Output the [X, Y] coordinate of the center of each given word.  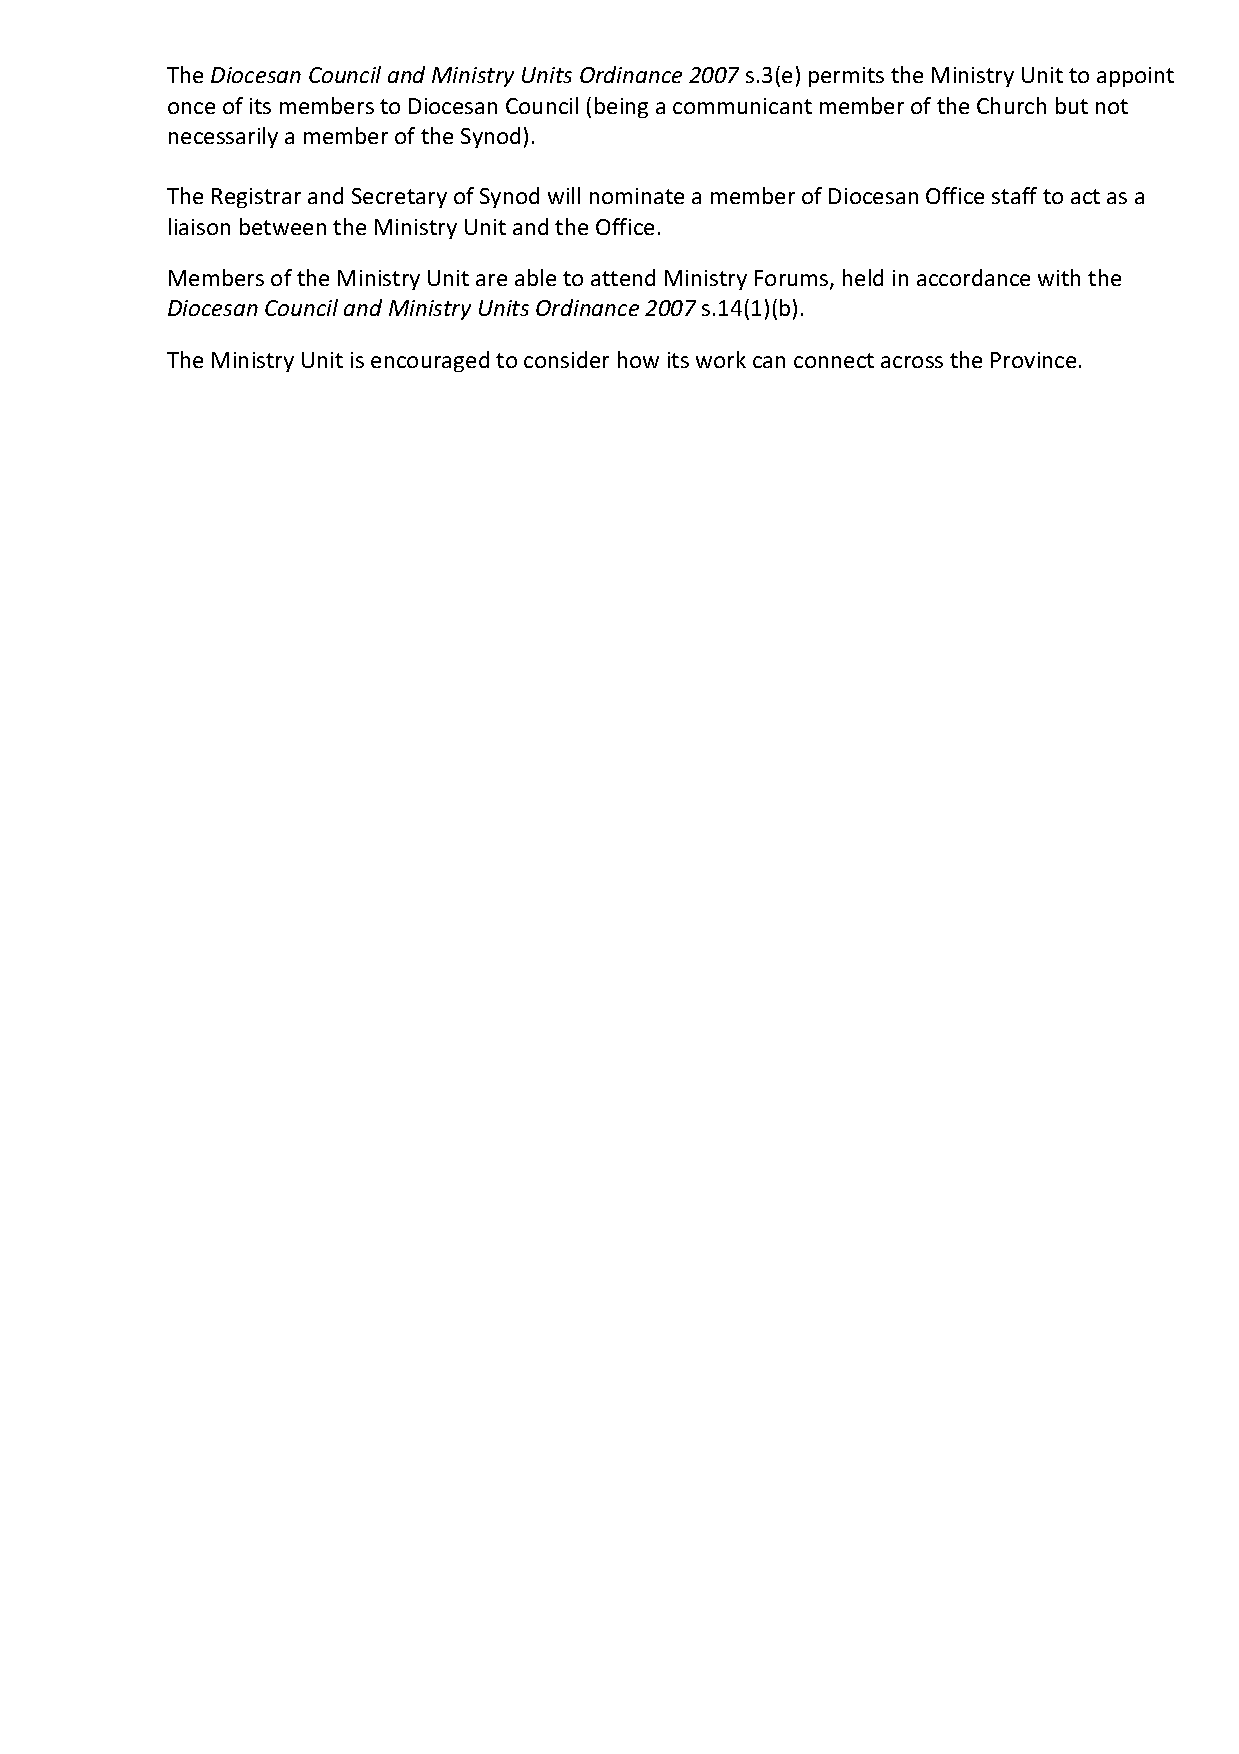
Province [1033, 360]
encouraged [430, 361]
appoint [1135, 77]
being [621, 107]
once [191, 108]
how [638, 359]
